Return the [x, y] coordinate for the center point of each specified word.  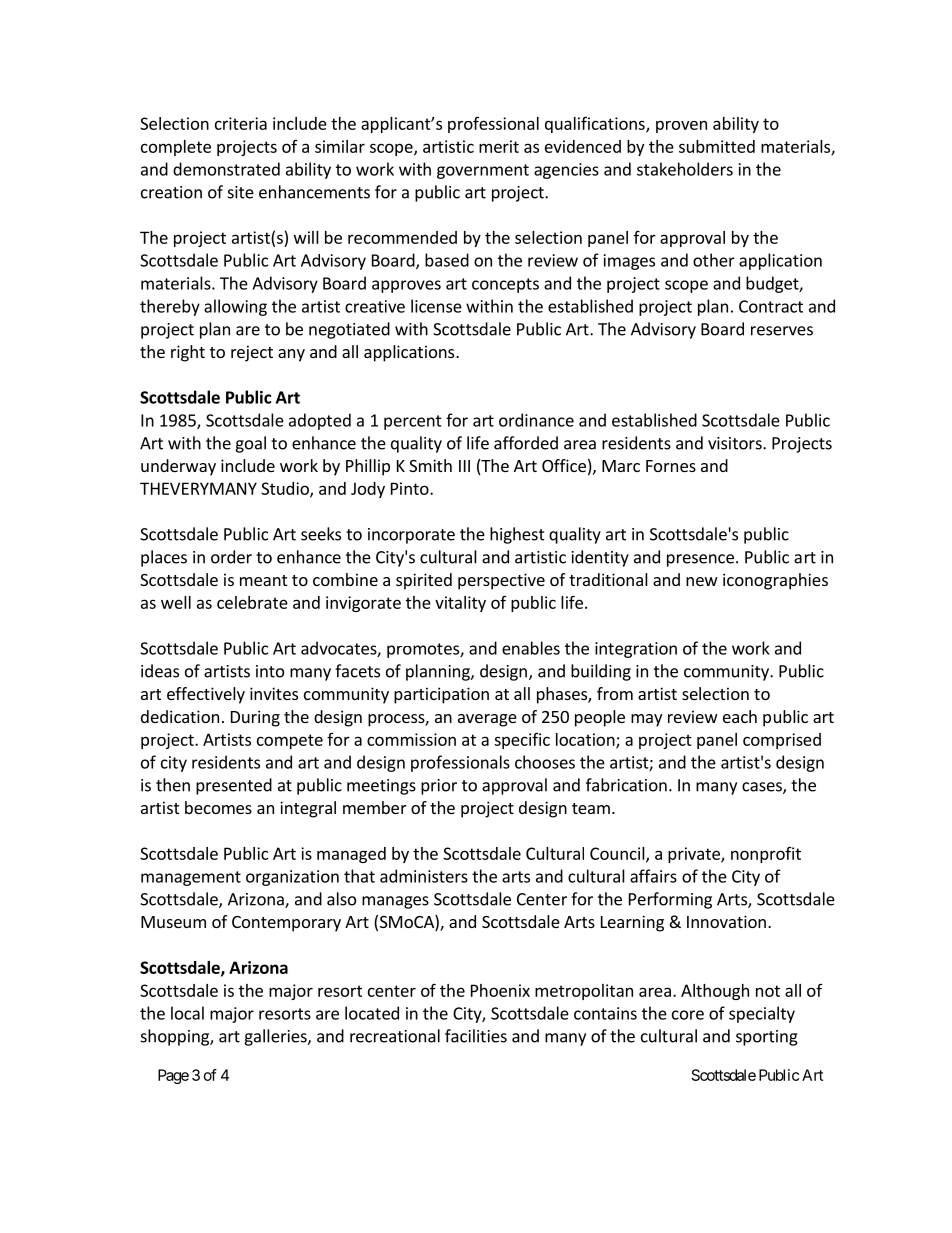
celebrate [252, 602]
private [695, 855]
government [483, 171]
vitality [460, 604]
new [702, 581]
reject [252, 353]
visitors [736, 443]
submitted [717, 146]
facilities [476, 1036]
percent [413, 422]
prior [439, 787]
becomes [218, 807]
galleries [276, 1037]
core [688, 1015]
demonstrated [226, 169]
